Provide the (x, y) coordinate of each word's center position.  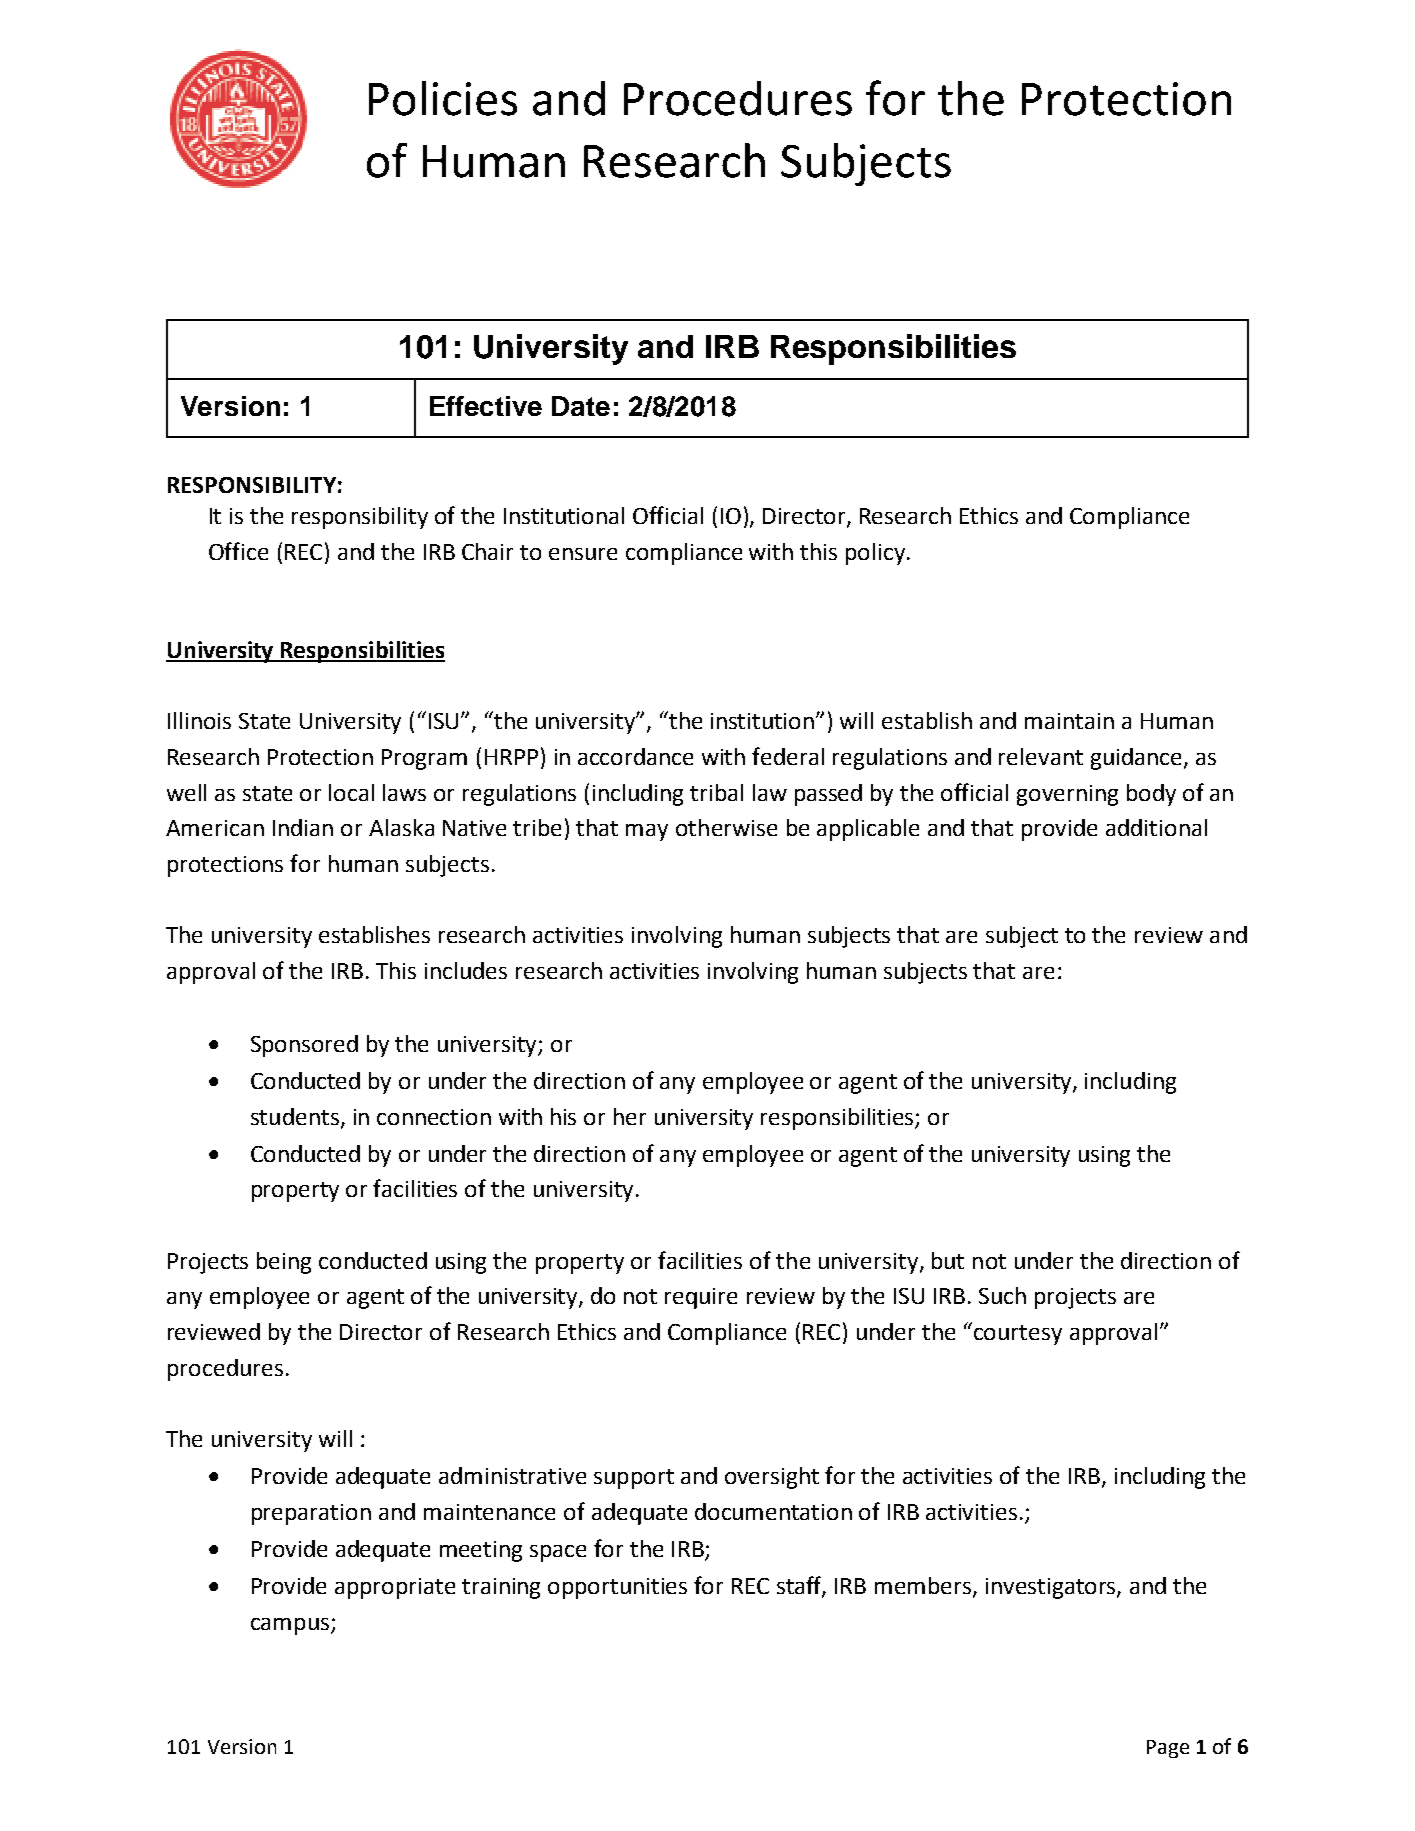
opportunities (617, 1588)
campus (290, 1626)
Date (581, 406)
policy (875, 554)
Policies (443, 98)
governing (1067, 795)
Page (1168, 1749)
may (647, 832)
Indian (303, 827)
